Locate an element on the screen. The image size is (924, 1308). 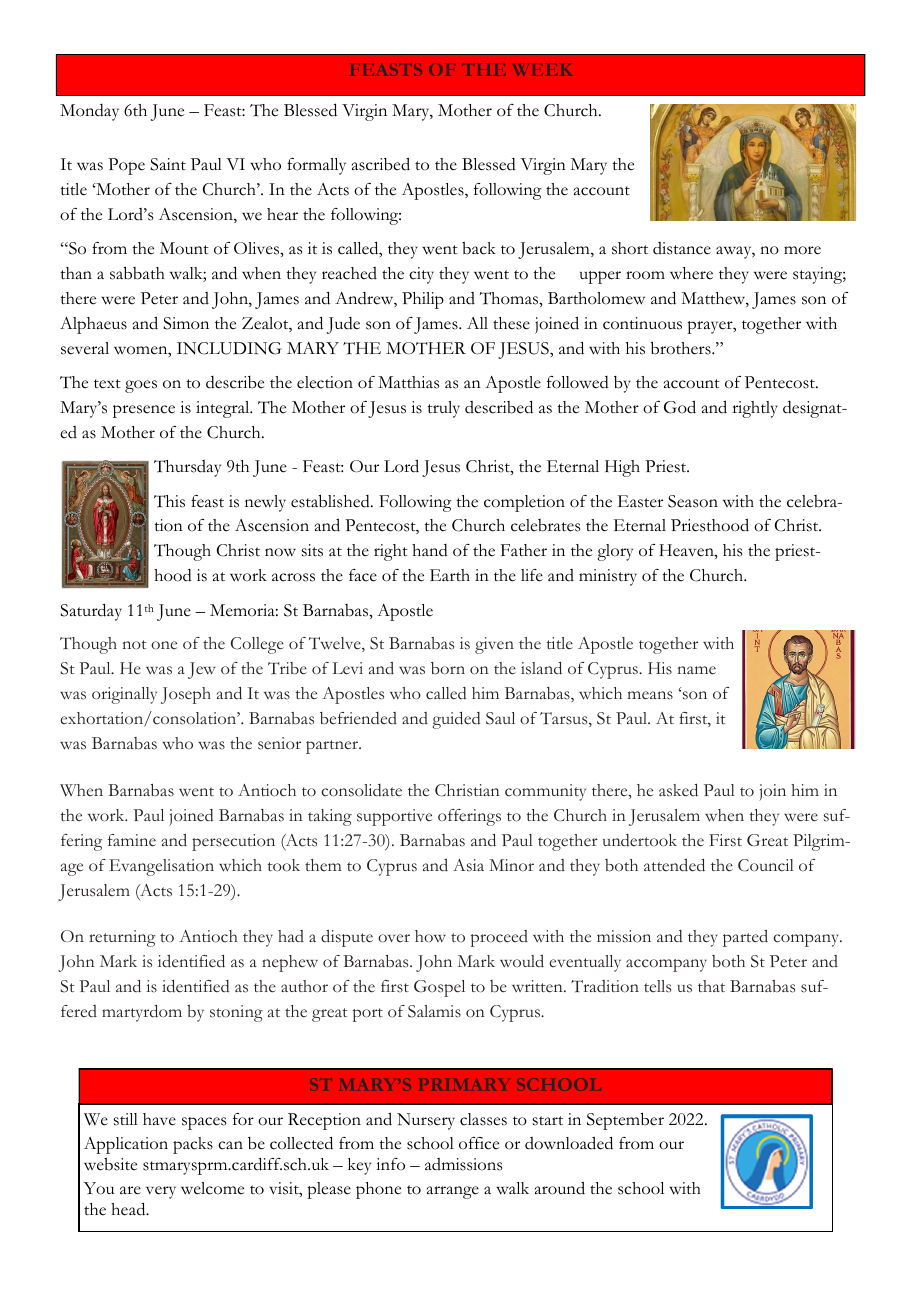
WEEK is located at coordinates (542, 70).
